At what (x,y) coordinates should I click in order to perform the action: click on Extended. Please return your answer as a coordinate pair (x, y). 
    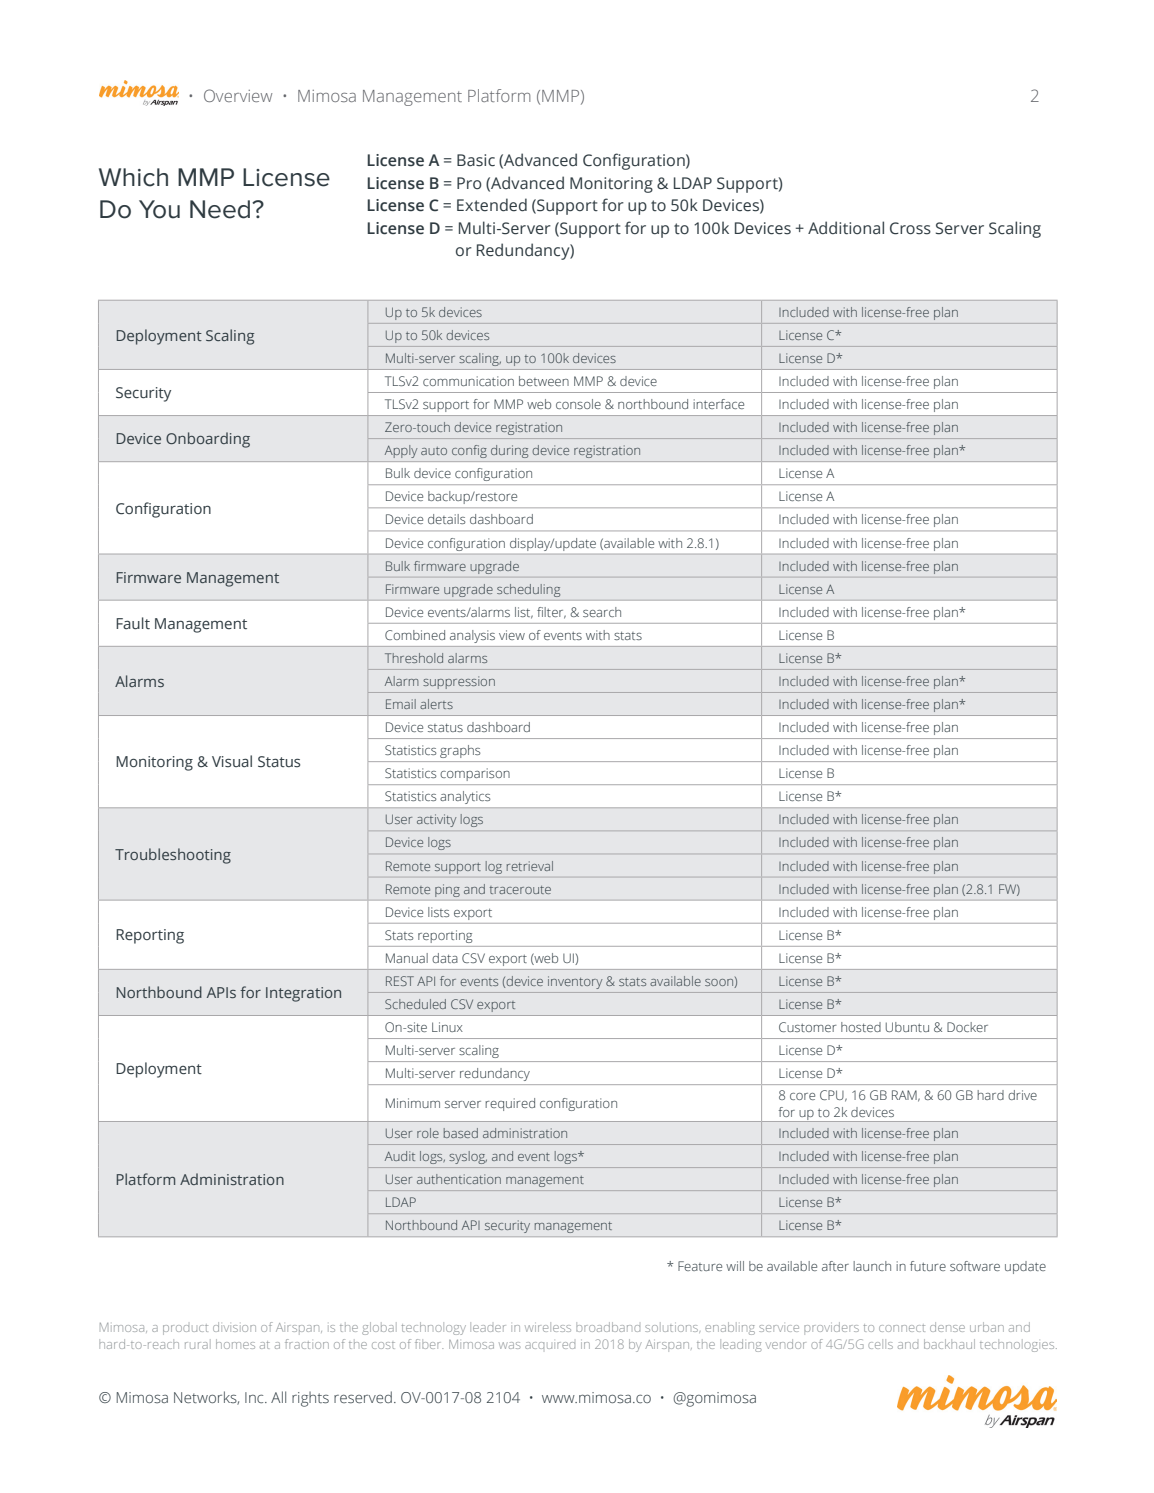
    Looking at the image, I should click on (492, 205).
